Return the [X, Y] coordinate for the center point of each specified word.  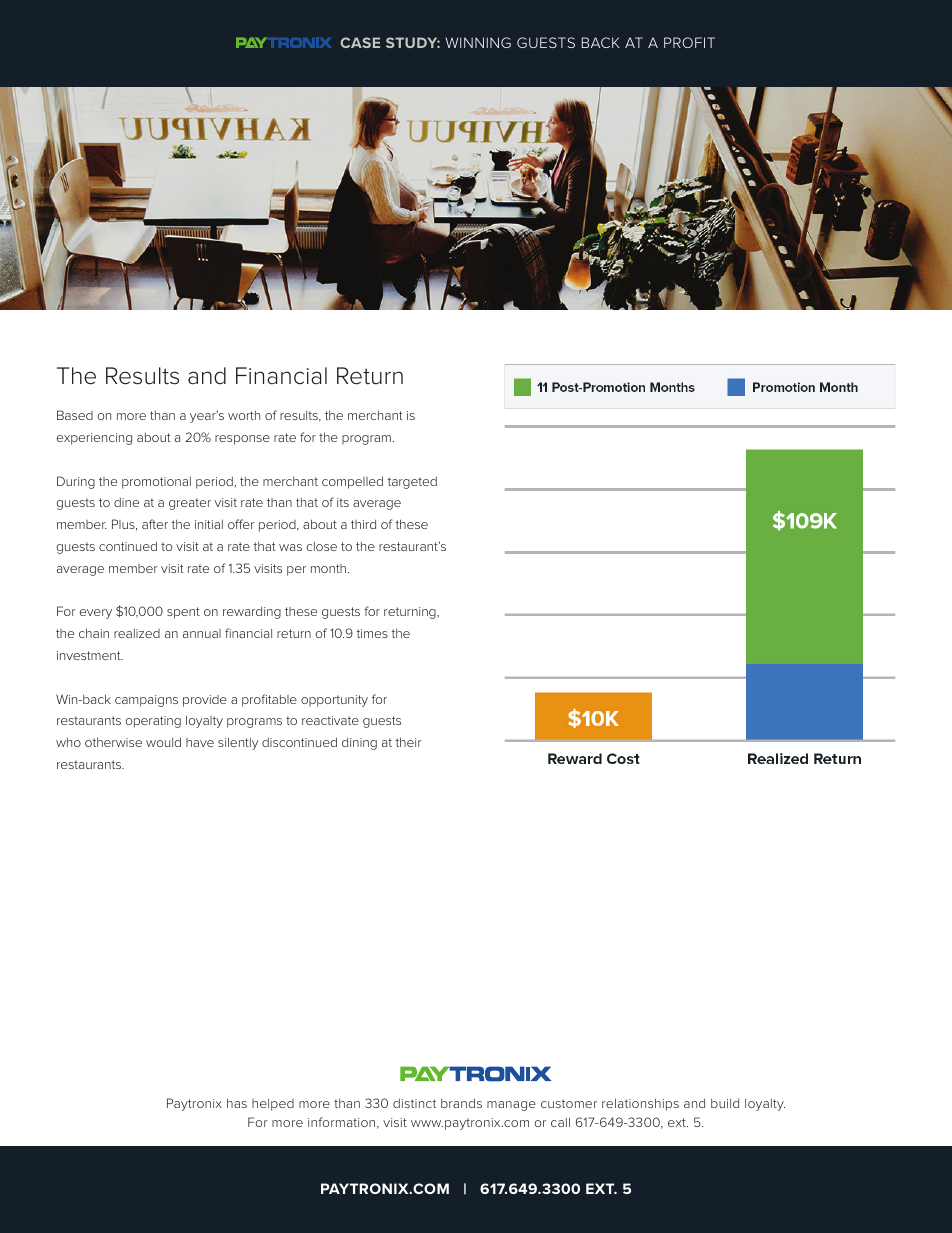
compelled [352, 482]
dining [359, 744]
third [363, 524]
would [163, 742]
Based [75, 415]
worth [244, 415]
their [408, 742]
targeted [412, 483]
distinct [414, 1103]
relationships [640, 1104]
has [237, 1103]
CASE [360, 42]
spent [183, 613]
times [372, 633]
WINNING [478, 42]
